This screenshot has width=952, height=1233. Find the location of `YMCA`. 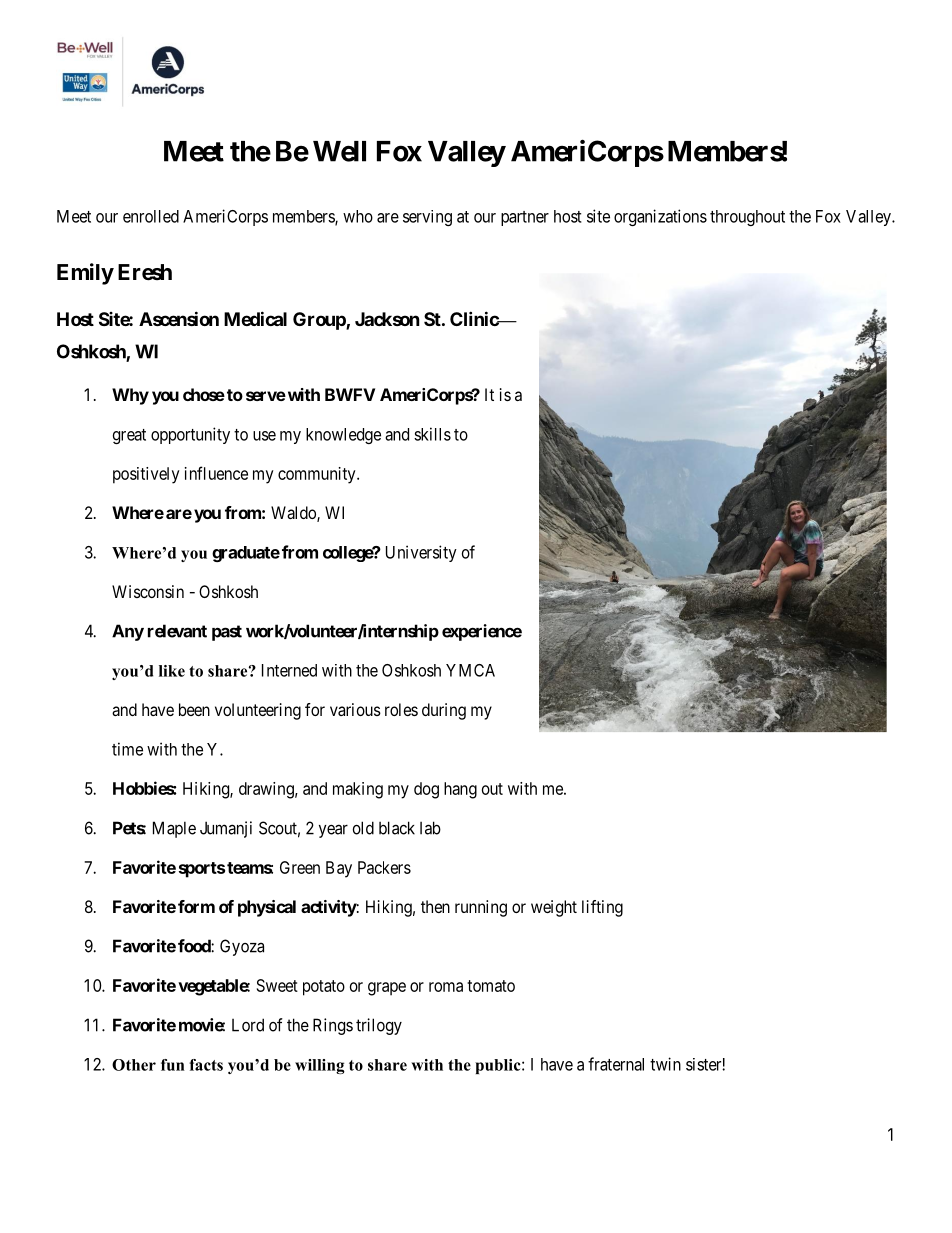

YMCA is located at coordinates (470, 670).
